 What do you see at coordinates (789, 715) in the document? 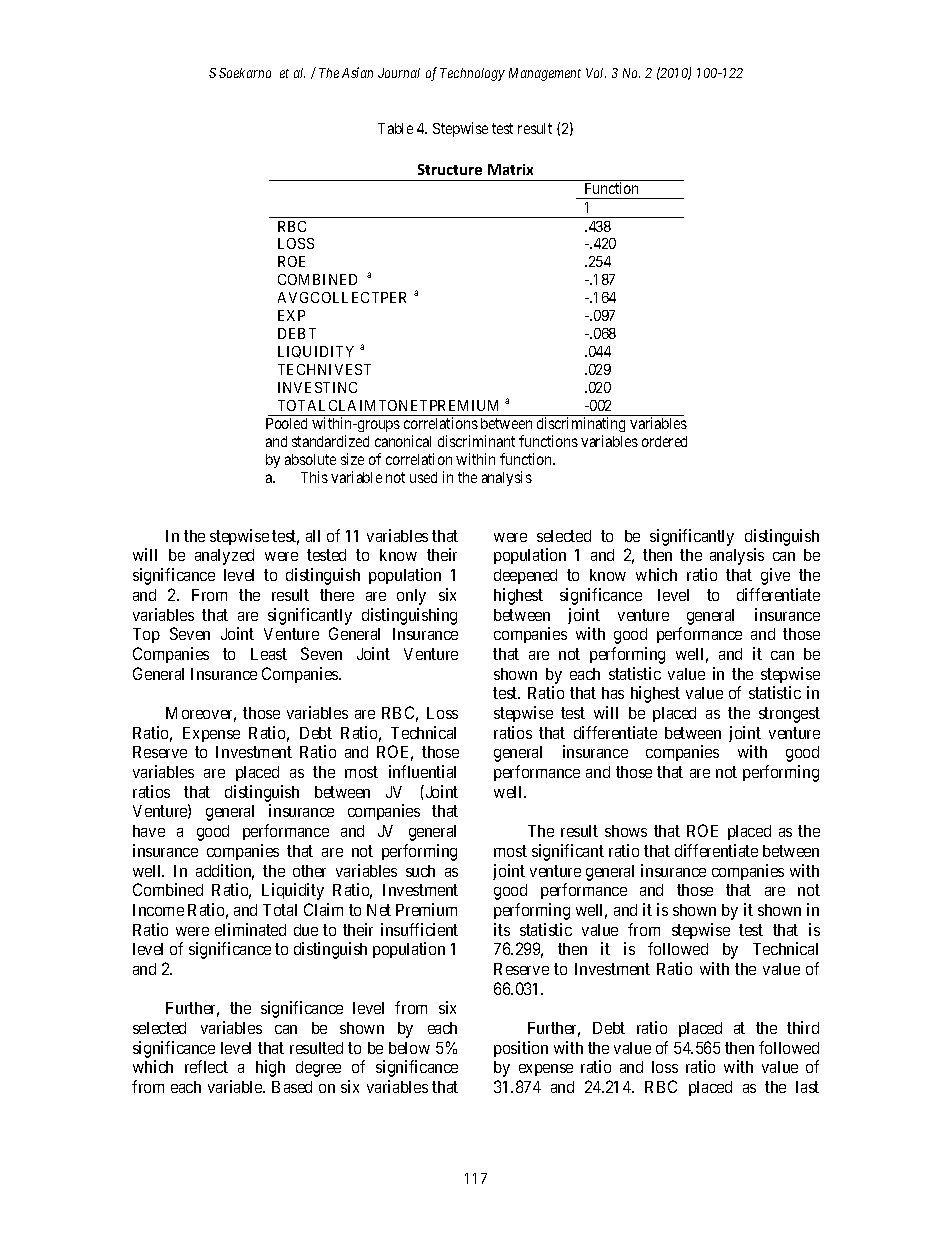
I see `strongest` at bounding box center [789, 715].
